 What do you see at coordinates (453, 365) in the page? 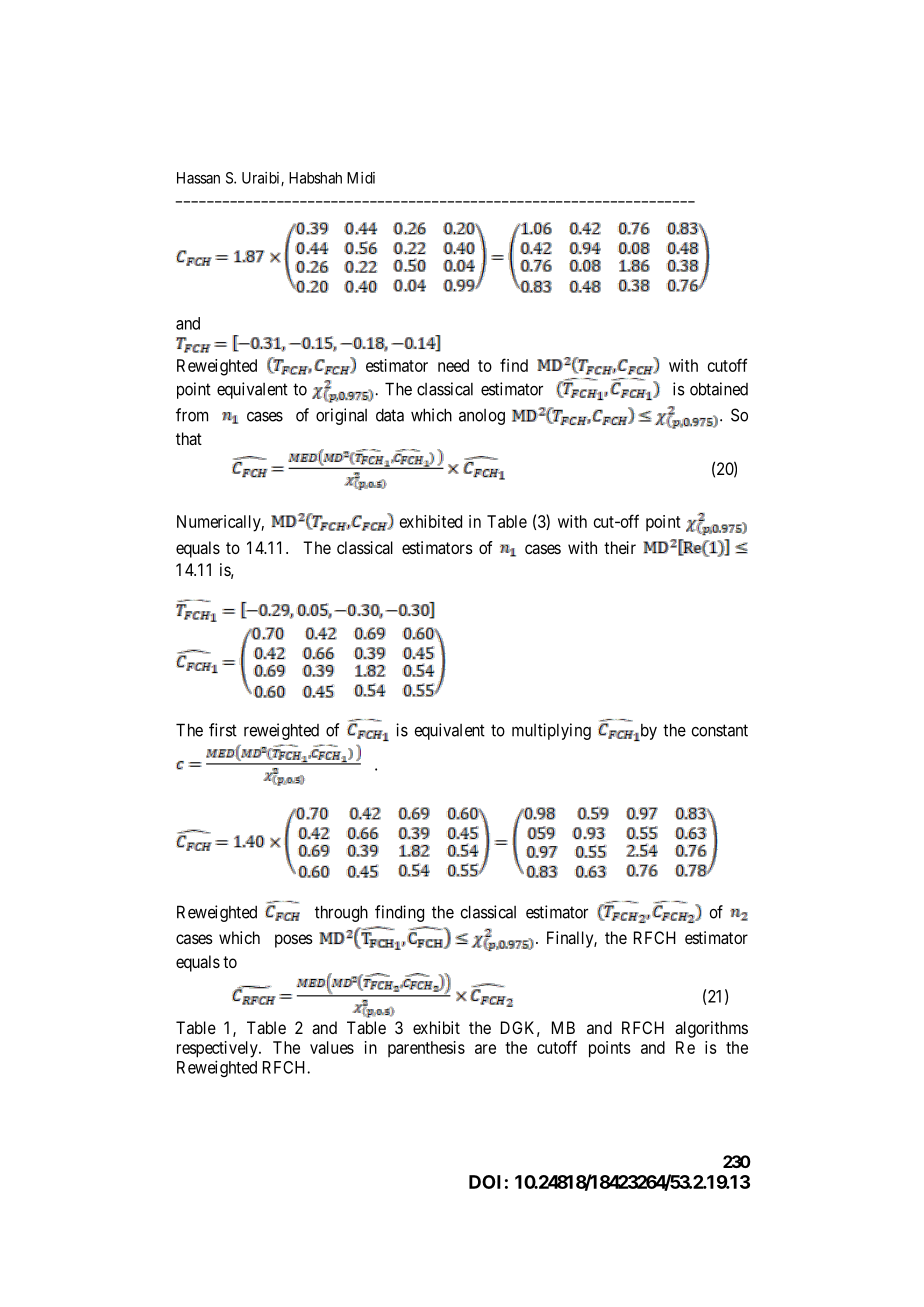
I see `need` at bounding box center [453, 365].
